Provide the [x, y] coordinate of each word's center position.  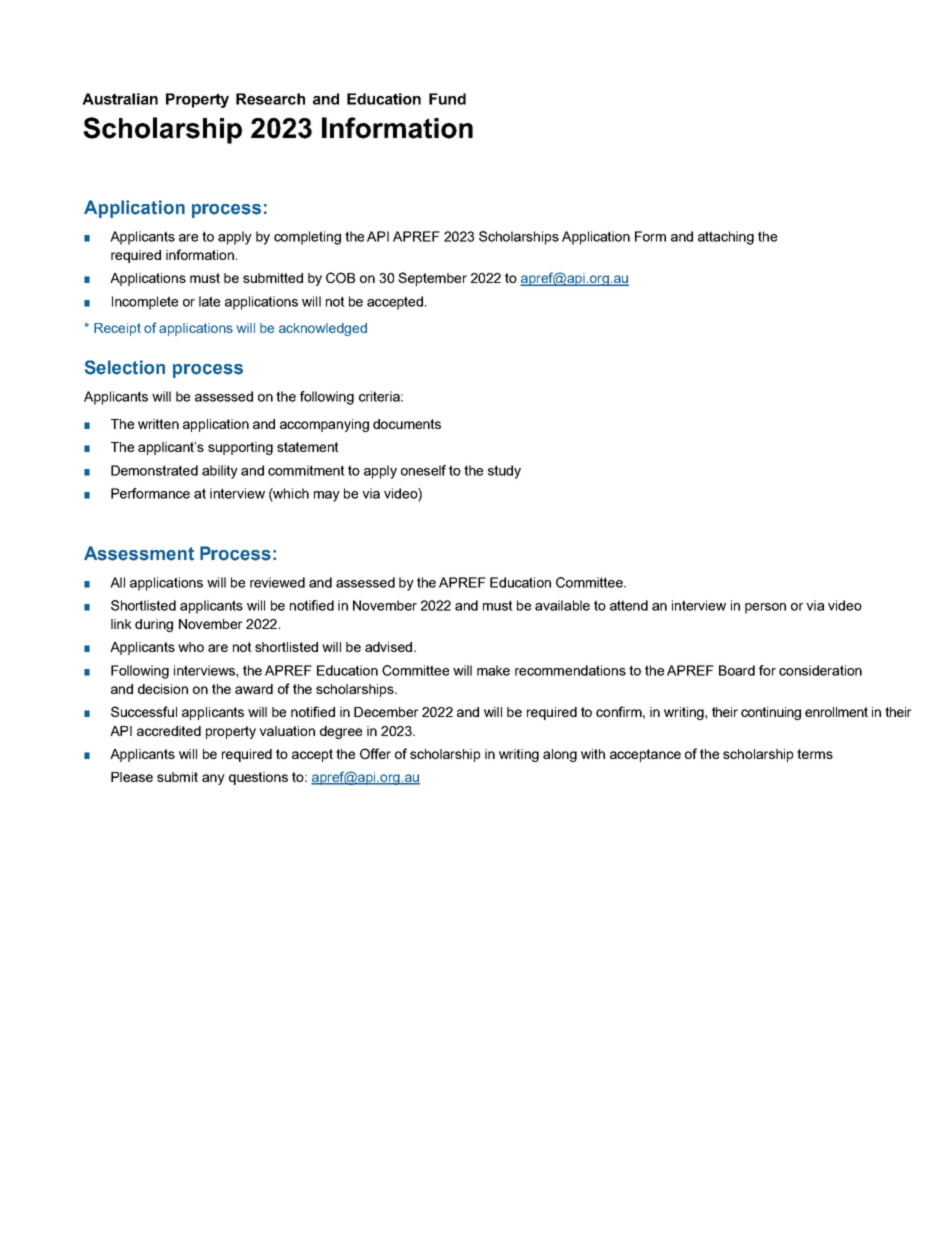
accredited [169, 731]
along [560, 755]
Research [270, 99]
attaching [726, 238]
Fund [447, 99]
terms [815, 754]
